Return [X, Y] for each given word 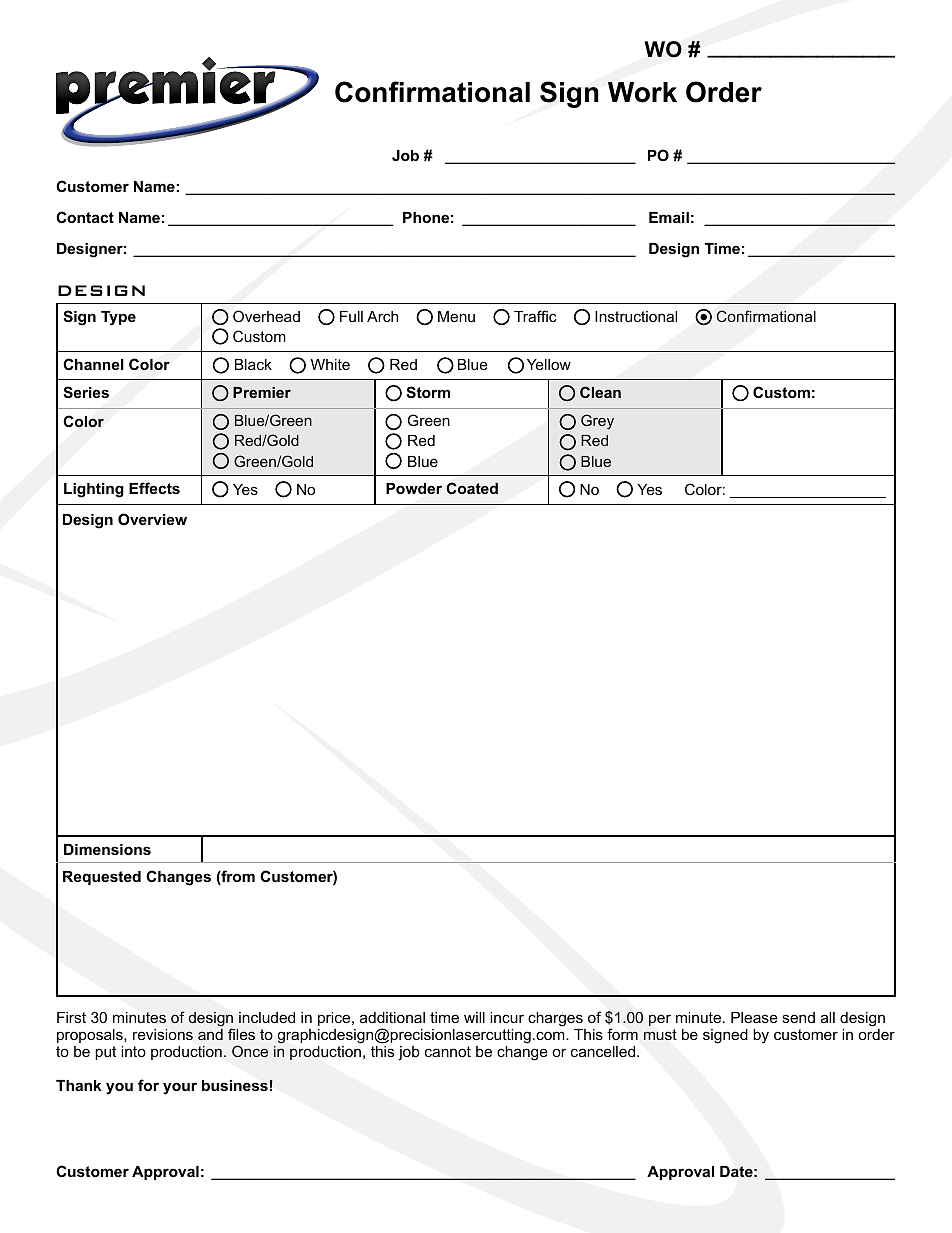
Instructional [636, 316]
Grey [597, 422]
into [133, 1051]
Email [669, 217]
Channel [93, 364]
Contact [85, 217]
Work [642, 92]
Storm [428, 392]
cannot [448, 1051]
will [474, 1017]
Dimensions [107, 849]
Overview [152, 519]
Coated [472, 488]
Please [754, 1017]
